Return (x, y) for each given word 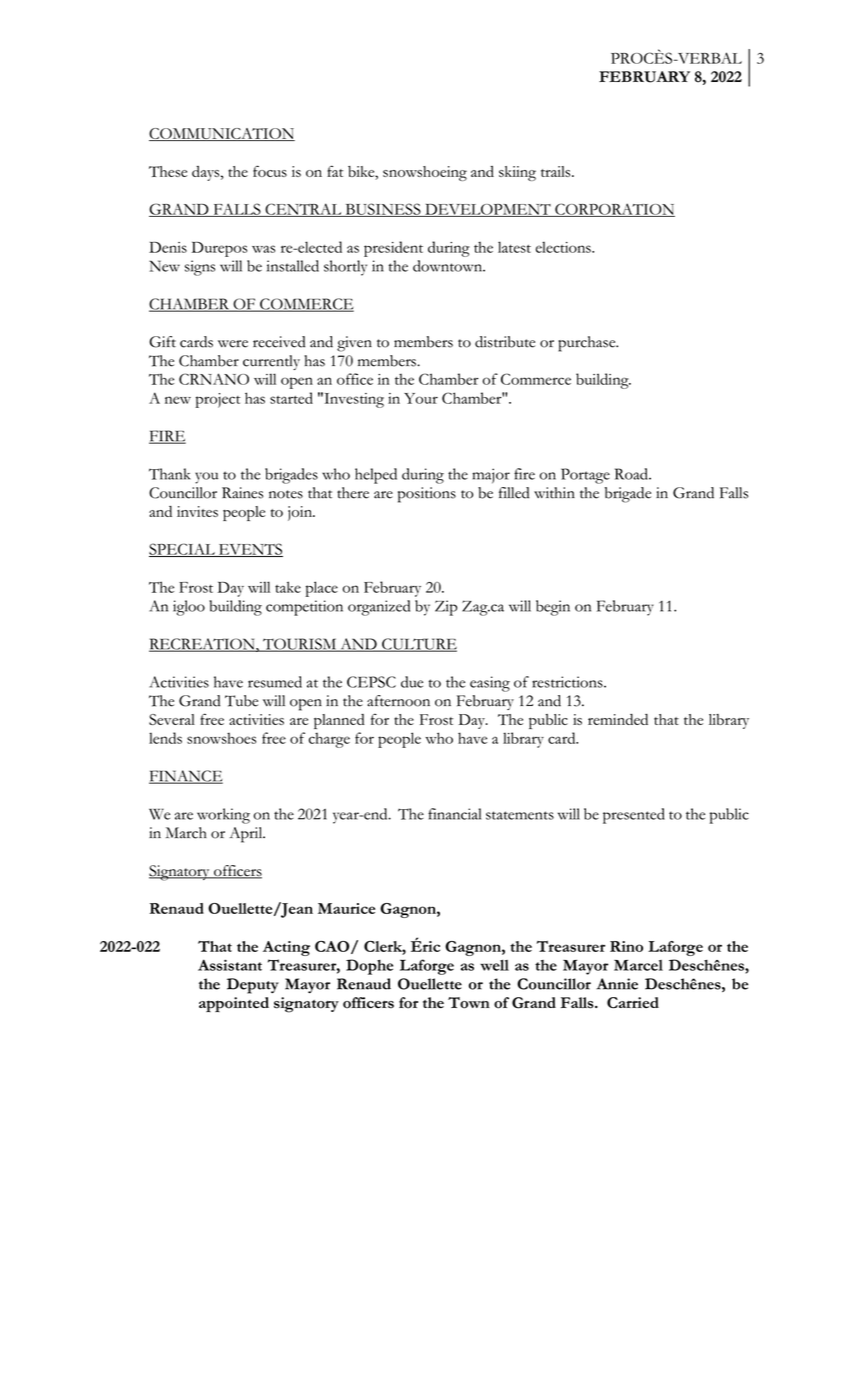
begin (553, 608)
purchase (588, 344)
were (233, 344)
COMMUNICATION (222, 134)
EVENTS (250, 550)
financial (454, 814)
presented (634, 816)
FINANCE (186, 777)
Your (421, 398)
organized (379, 608)
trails (557, 171)
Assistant (230, 965)
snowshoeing (425, 173)
